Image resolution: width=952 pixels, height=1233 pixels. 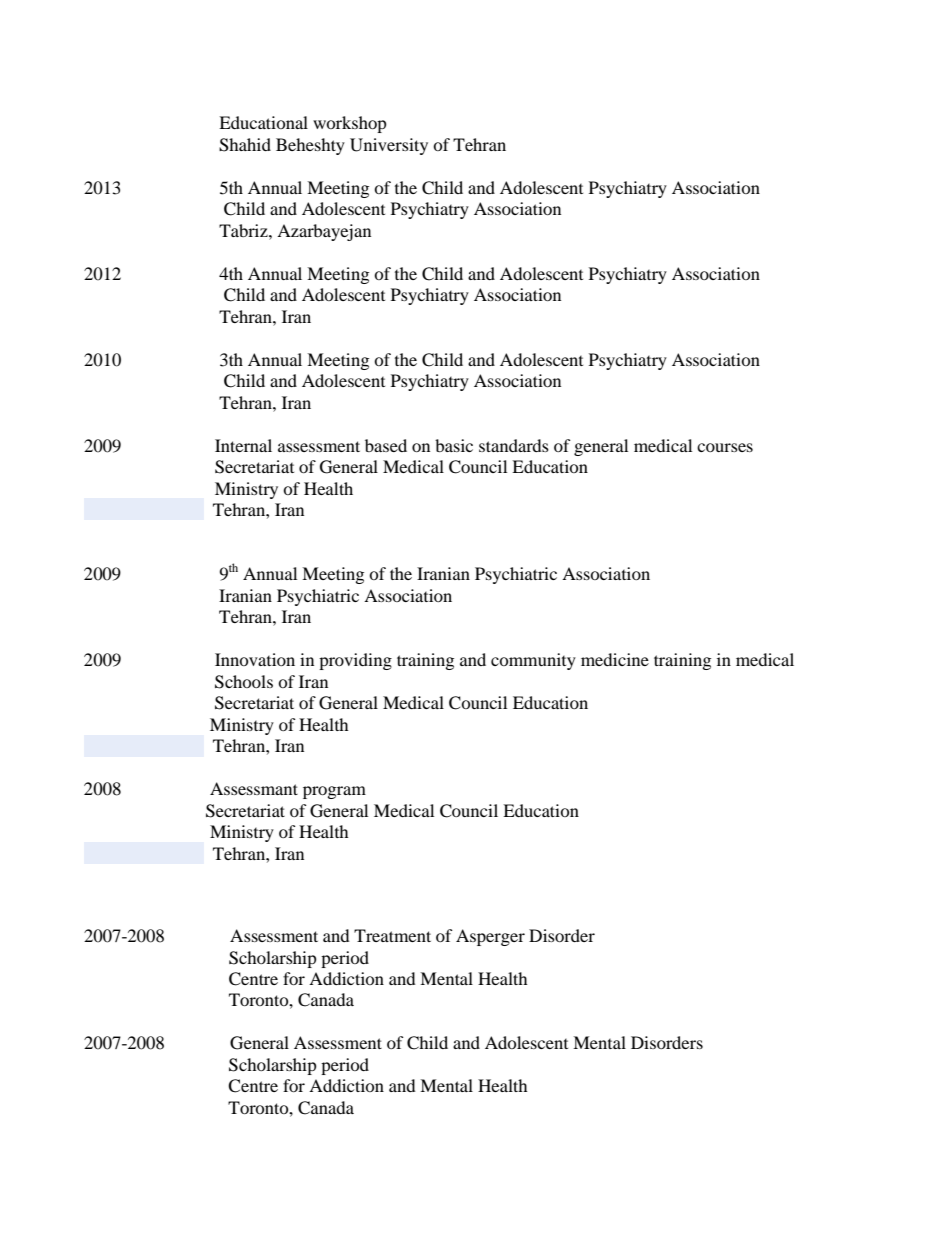 What do you see at coordinates (350, 124) in the document?
I see `workshop` at bounding box center [350, 124].
